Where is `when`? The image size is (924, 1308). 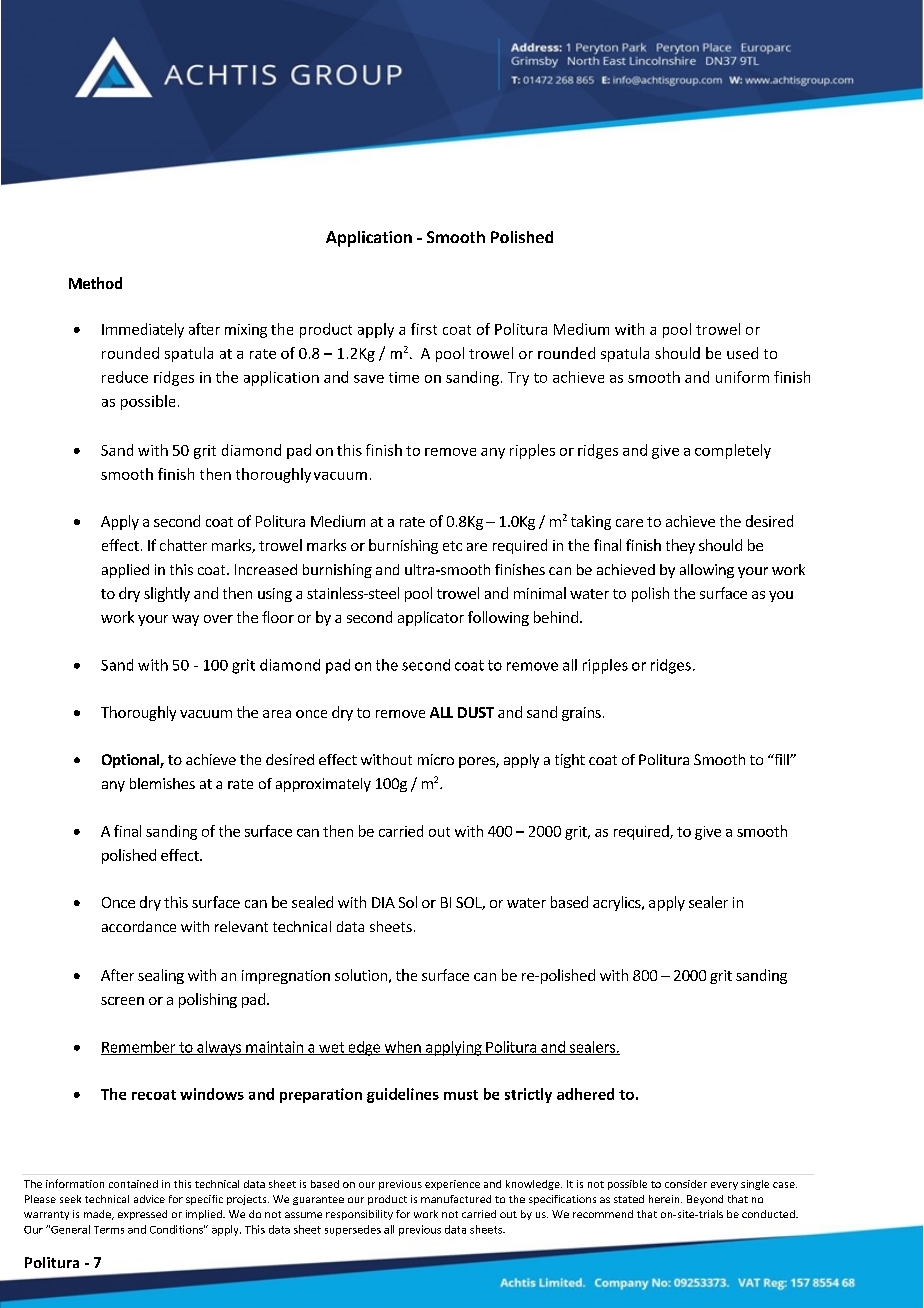
when is located at coordinates (402, 1048).
